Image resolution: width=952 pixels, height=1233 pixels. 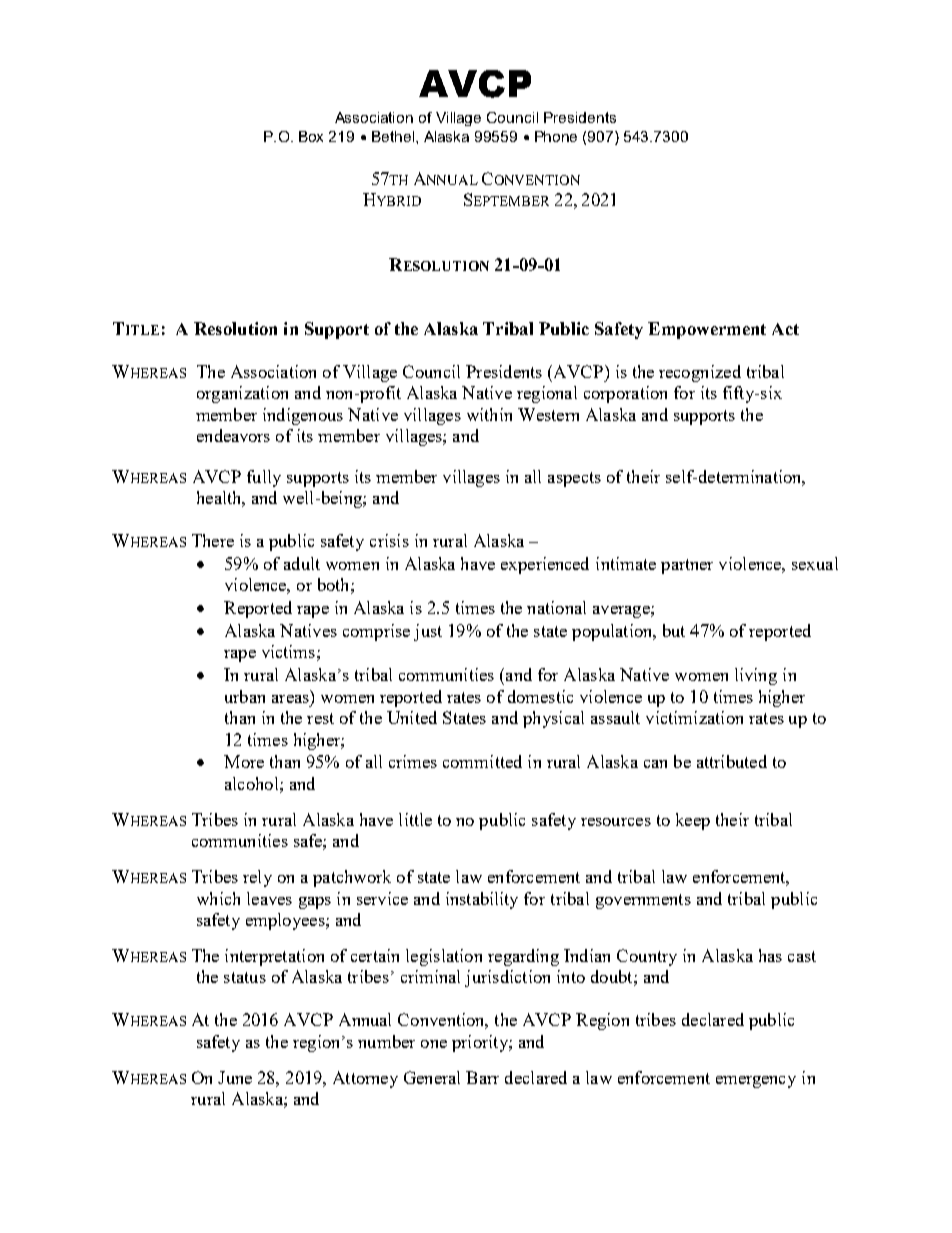 What do you see at coordinates (257, 878) in the page?
I see `rely` at bounding box center [257, 878].
